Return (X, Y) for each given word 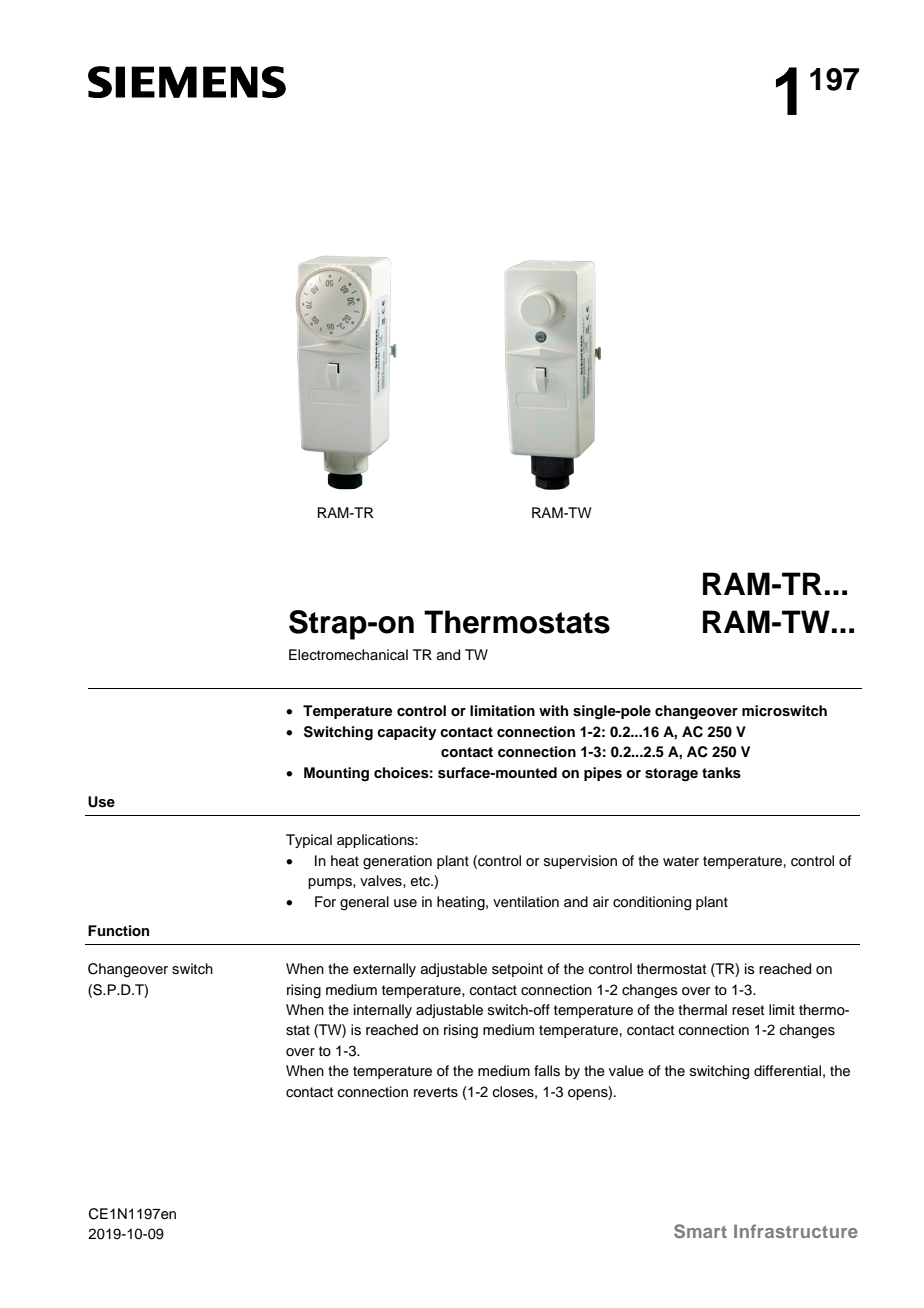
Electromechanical (348, 655)
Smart (700, 1231)
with (553, 710)
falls (547, 1071)
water (681, 861)
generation (397, 862)
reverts (436, 1092)
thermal (702, 1010)
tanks (721, 773)
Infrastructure (796, 1231)
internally (383, 1011)
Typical (309, 841)
